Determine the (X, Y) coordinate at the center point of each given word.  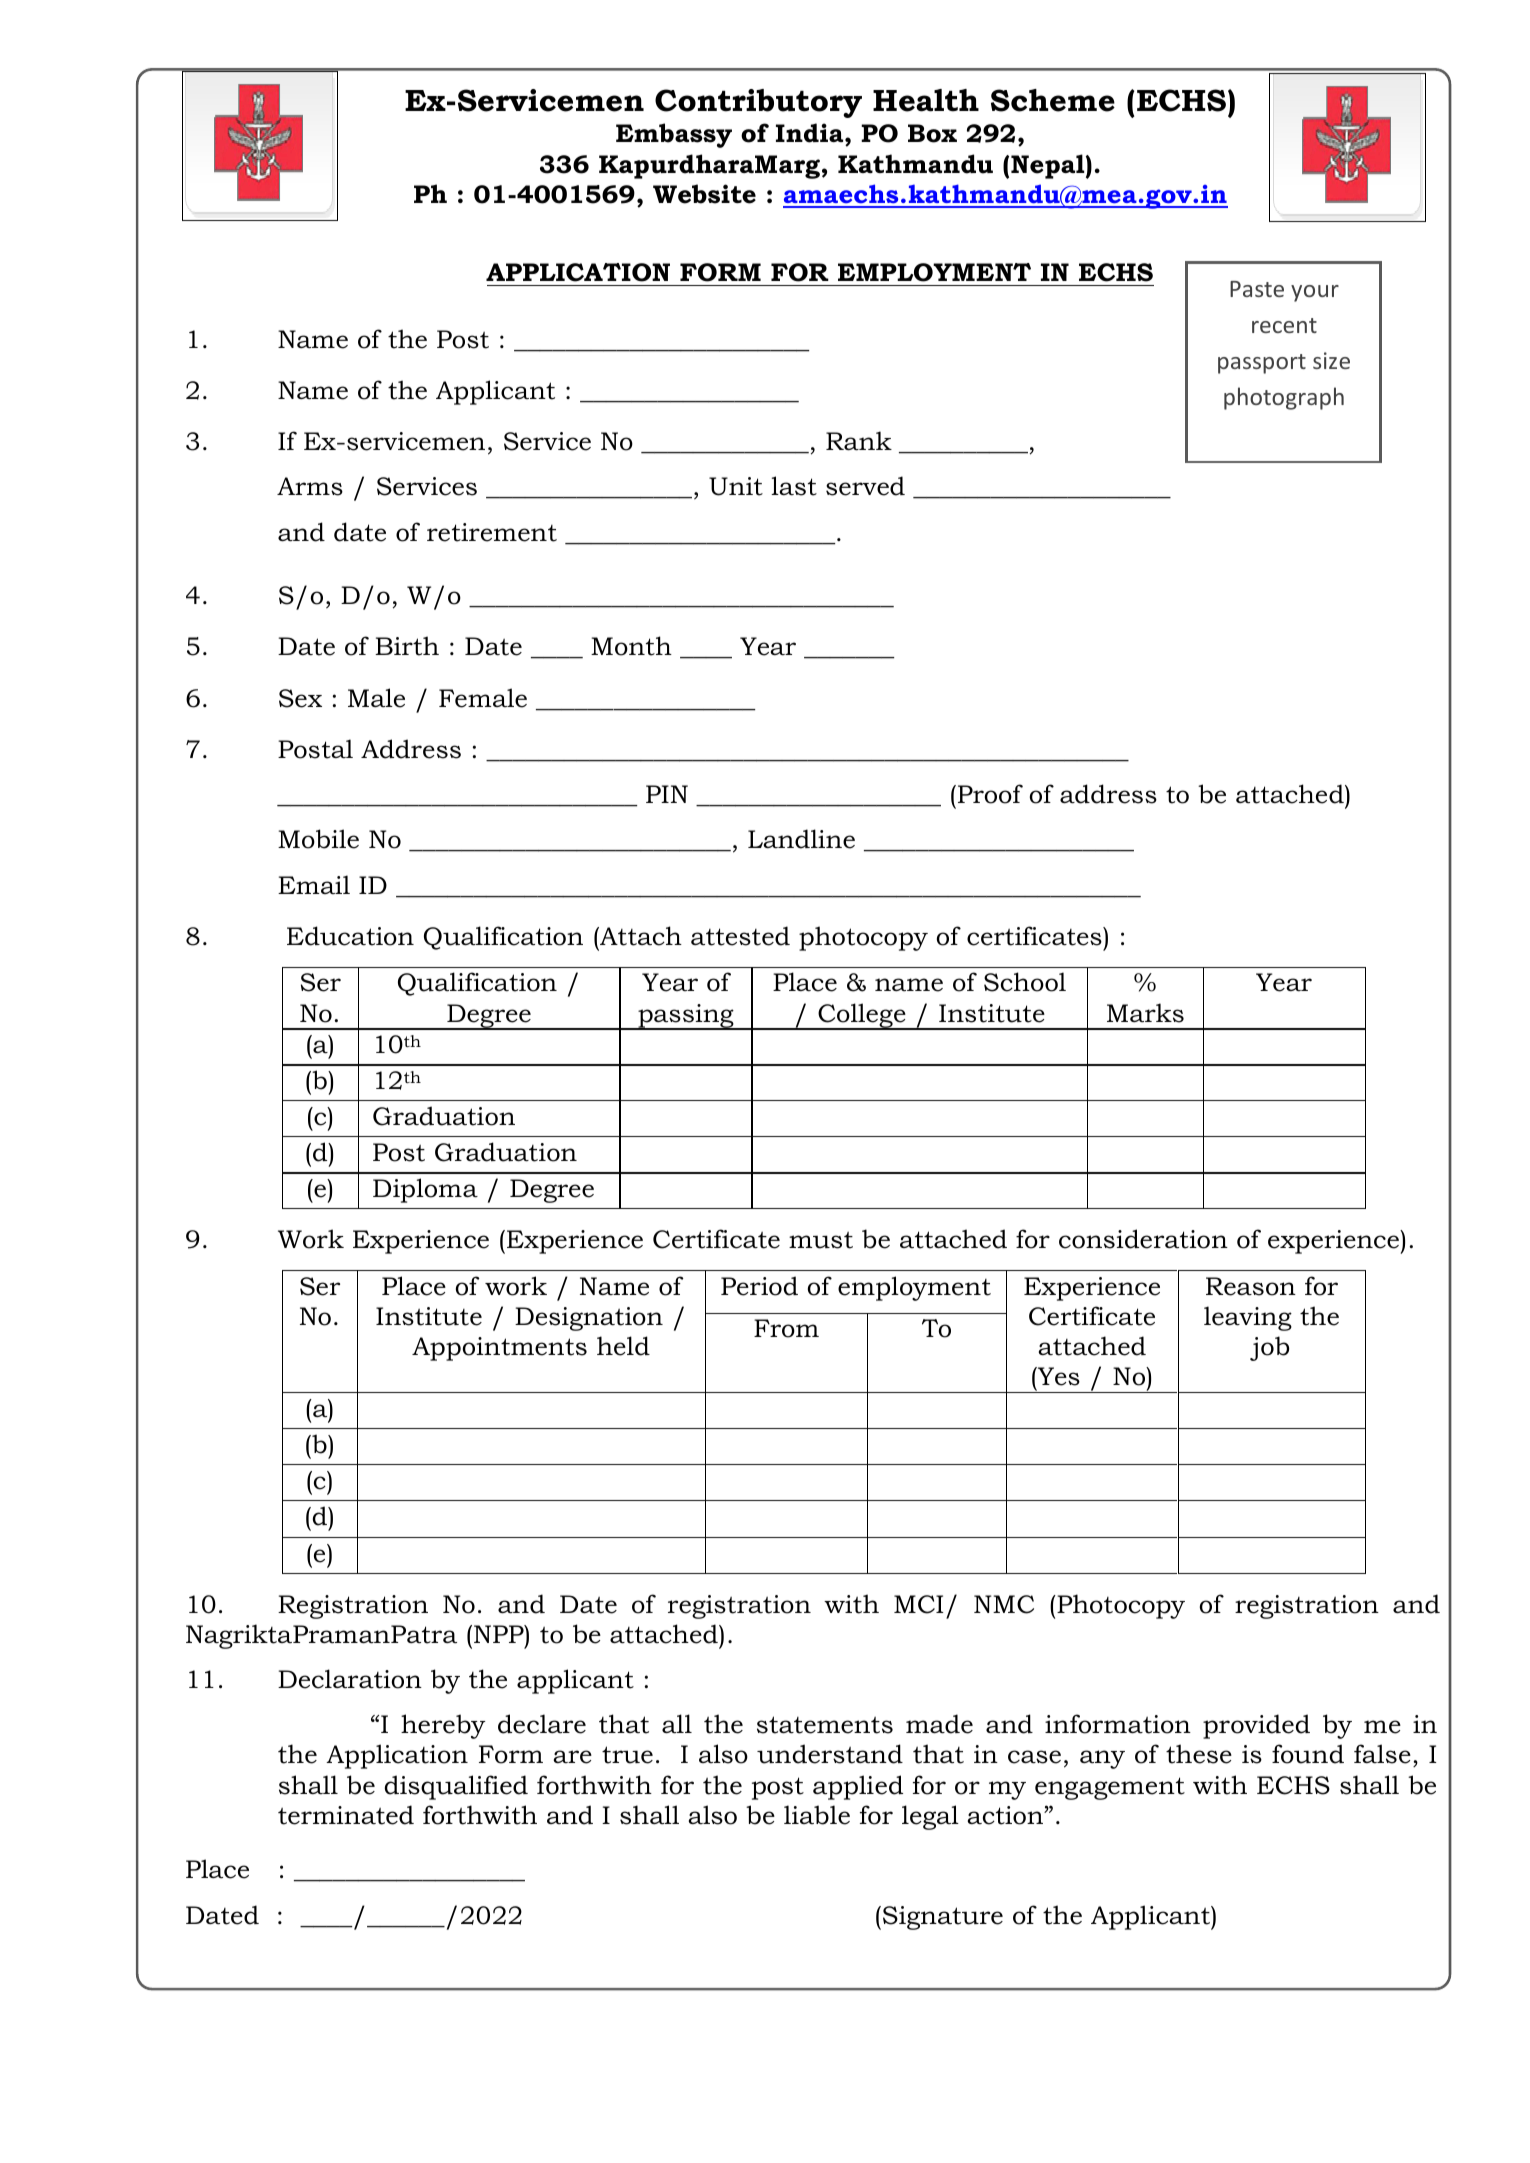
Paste (1257, 289)
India (811, 134)
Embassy (674, 135)
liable (817, 1815)
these (1199, 1754)
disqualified (456, 1787)
